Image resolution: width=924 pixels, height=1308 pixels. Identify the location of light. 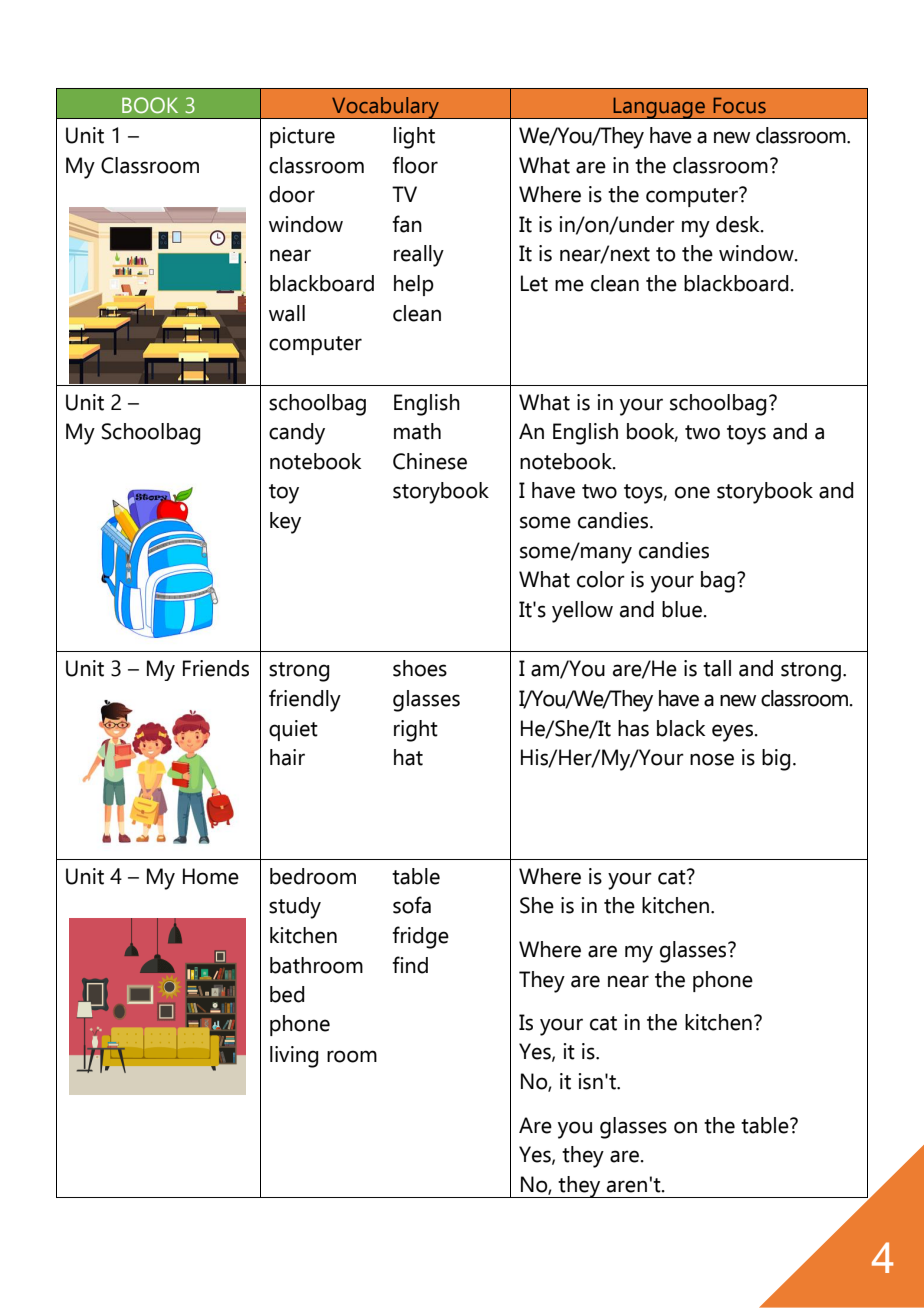
(414, 138).
